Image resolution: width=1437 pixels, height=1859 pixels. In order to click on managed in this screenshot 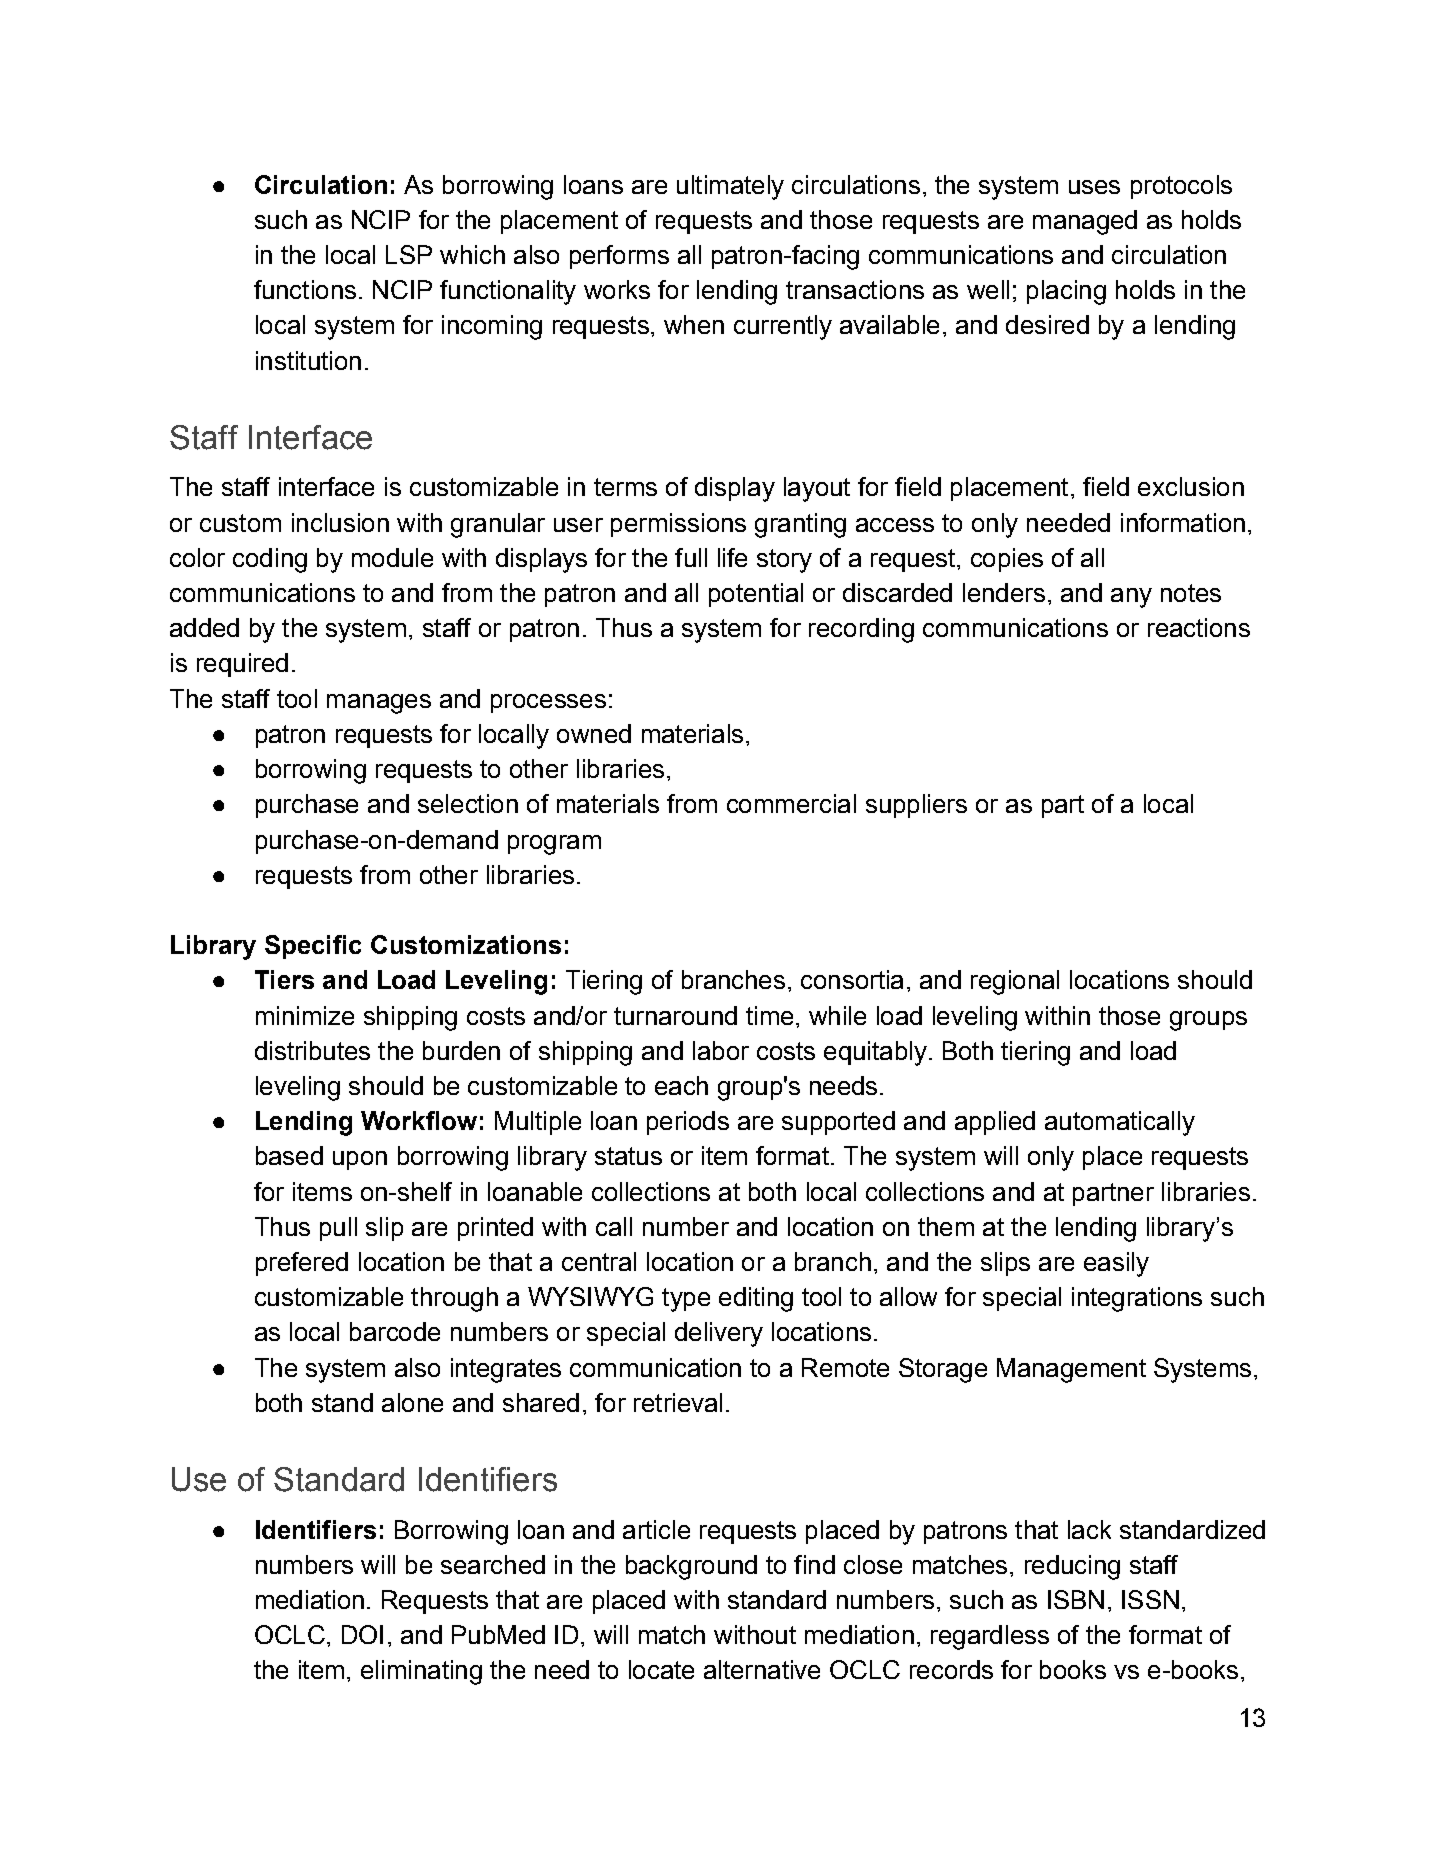, I will do `click(1085, 222)`.
